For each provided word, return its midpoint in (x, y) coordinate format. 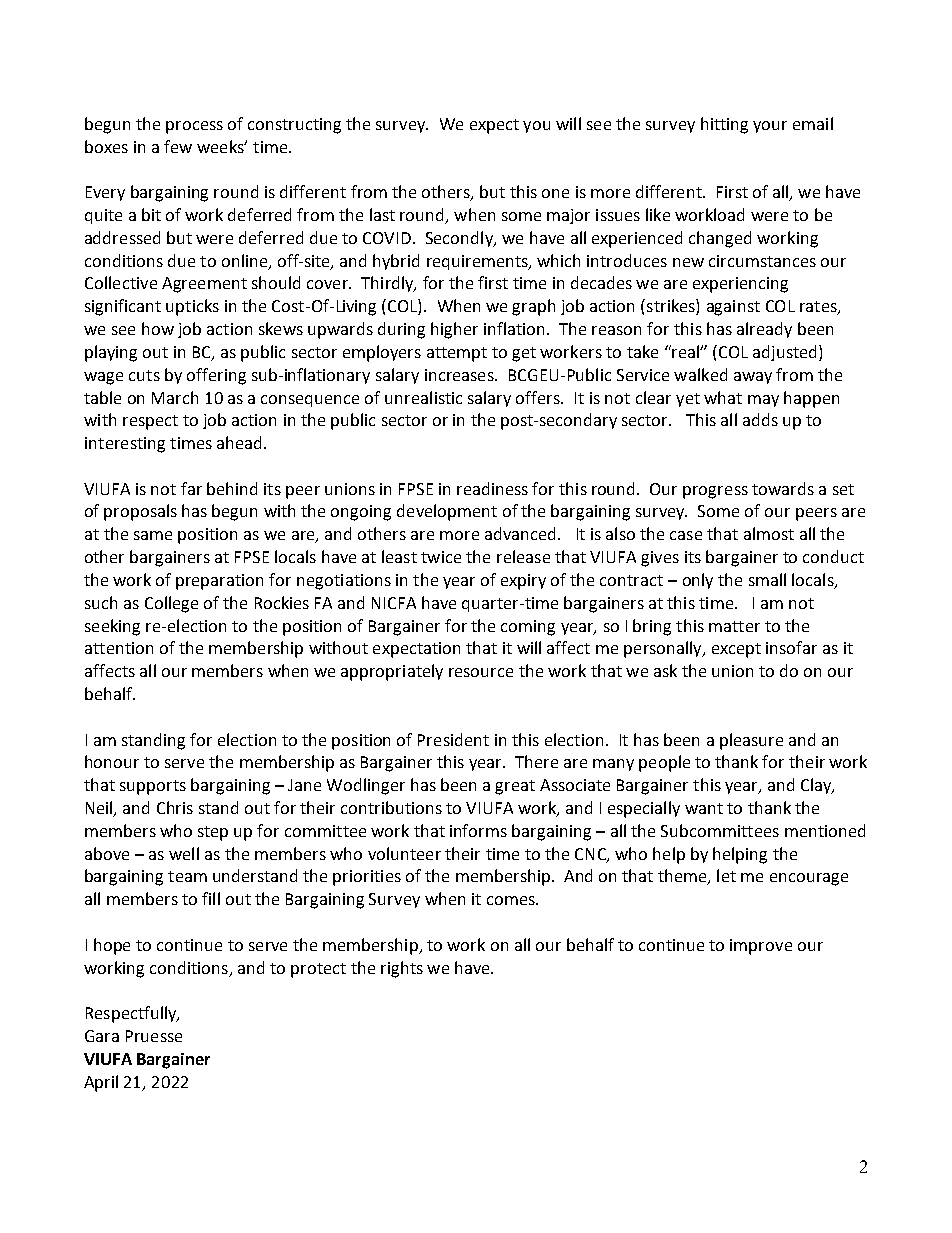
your (770, 127)
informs (478, 830)
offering (216, 376)
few (178, 146)
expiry (523, 582)
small (767, 579)
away (753, 378)
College (171, 604)
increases (460, 375)
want (704, 808)
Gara (102, 1036)
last (382, 214)
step (213, 833)
